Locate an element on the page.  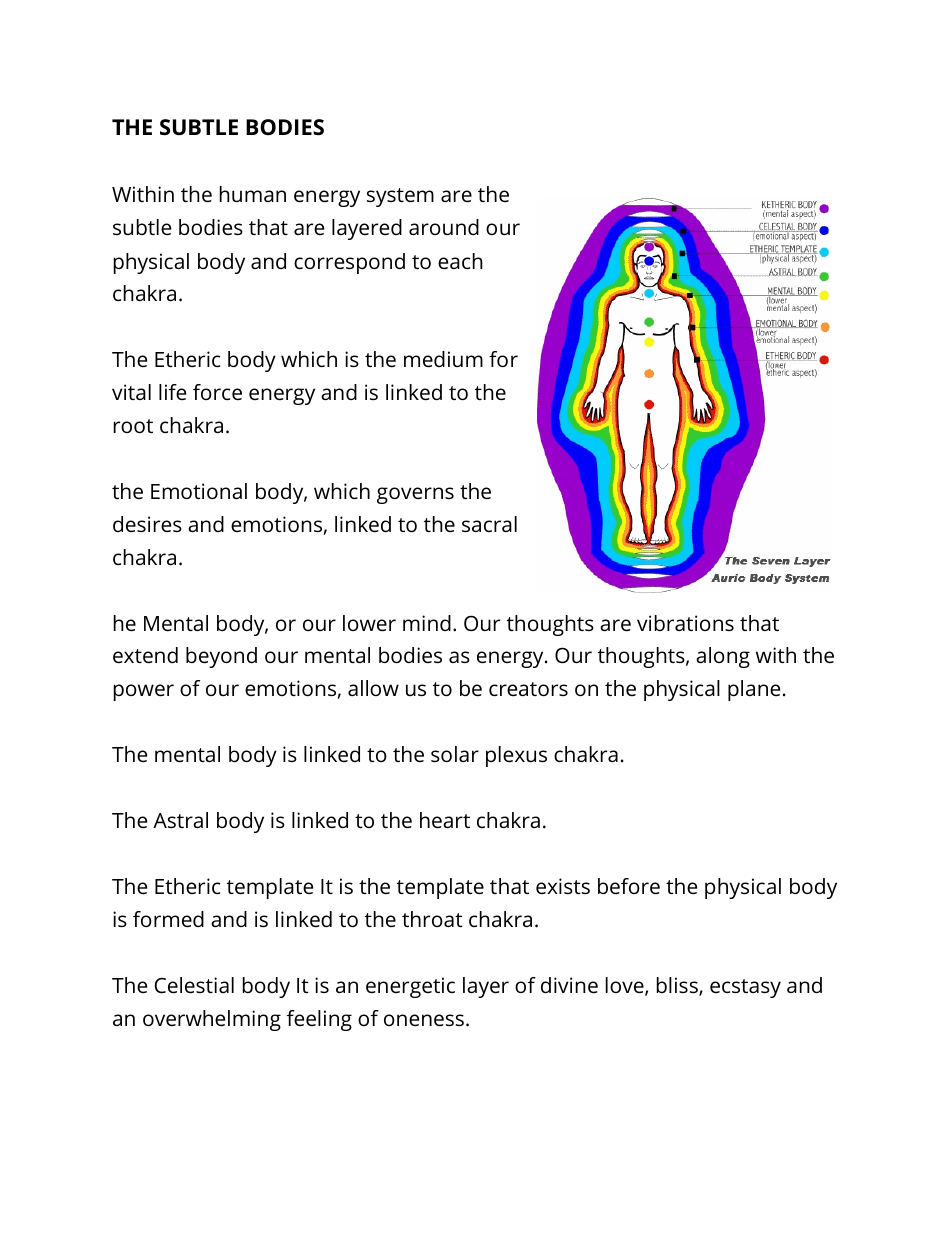
Celestial is located at coordinates (194, 985).
